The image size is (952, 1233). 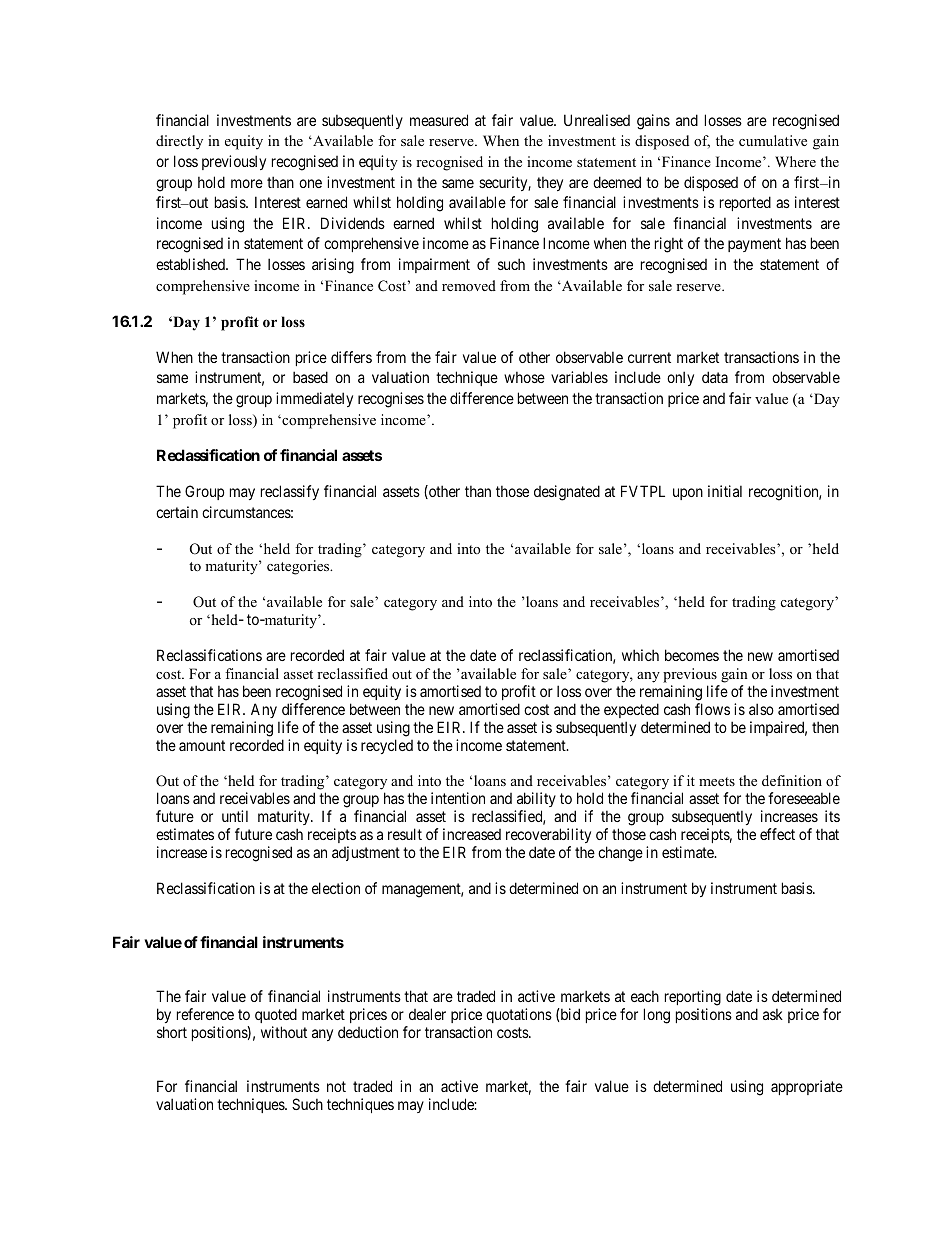 I want to click on also, so click(x=761, y=709).
